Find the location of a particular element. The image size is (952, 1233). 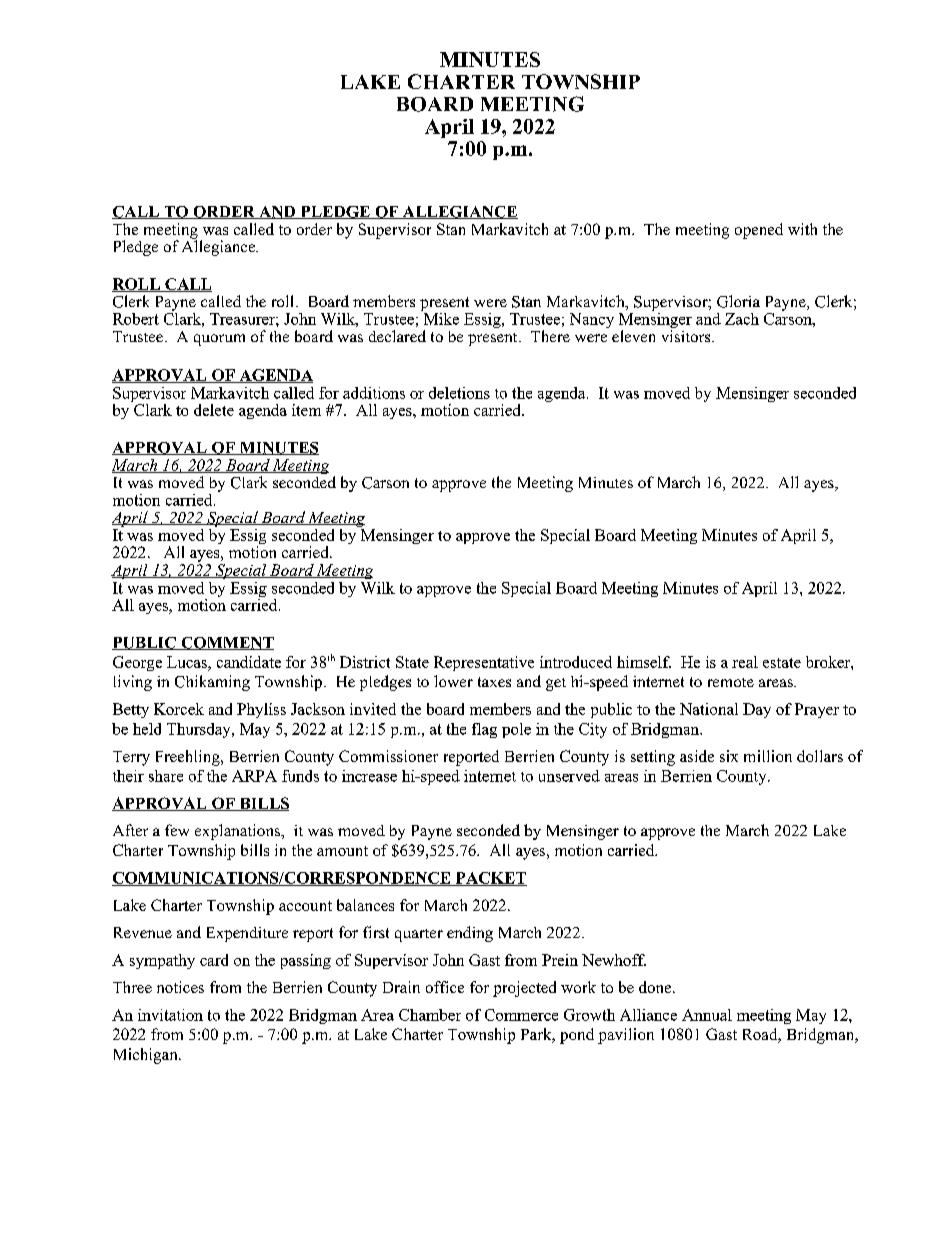

opened is located at coordinates (759, 231).
